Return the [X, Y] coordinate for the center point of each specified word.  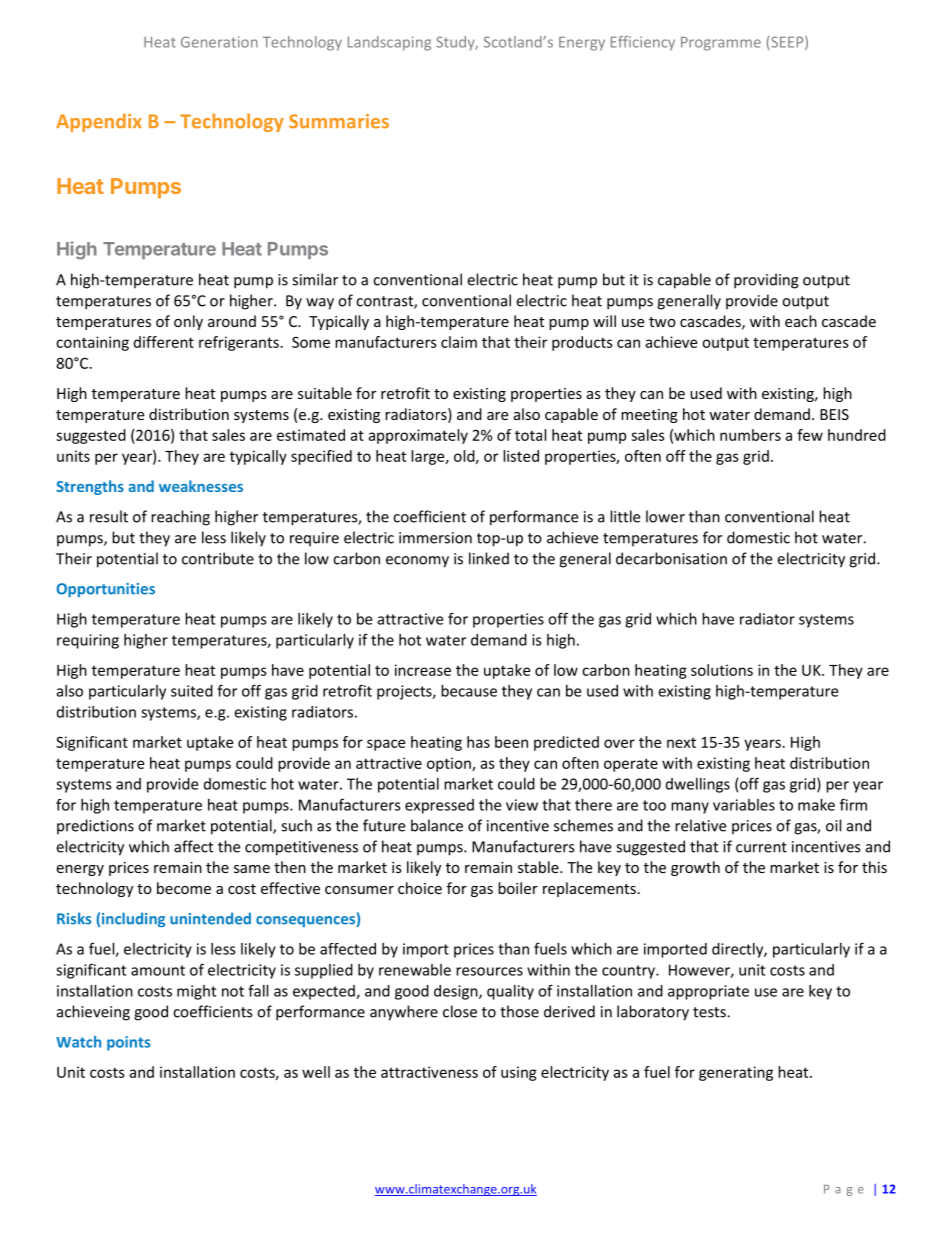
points [128, 1043]
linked [489, 558]
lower [665, 516]
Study [456, 43]
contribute [218, 558]
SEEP [787, 43]
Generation [219, 42]
